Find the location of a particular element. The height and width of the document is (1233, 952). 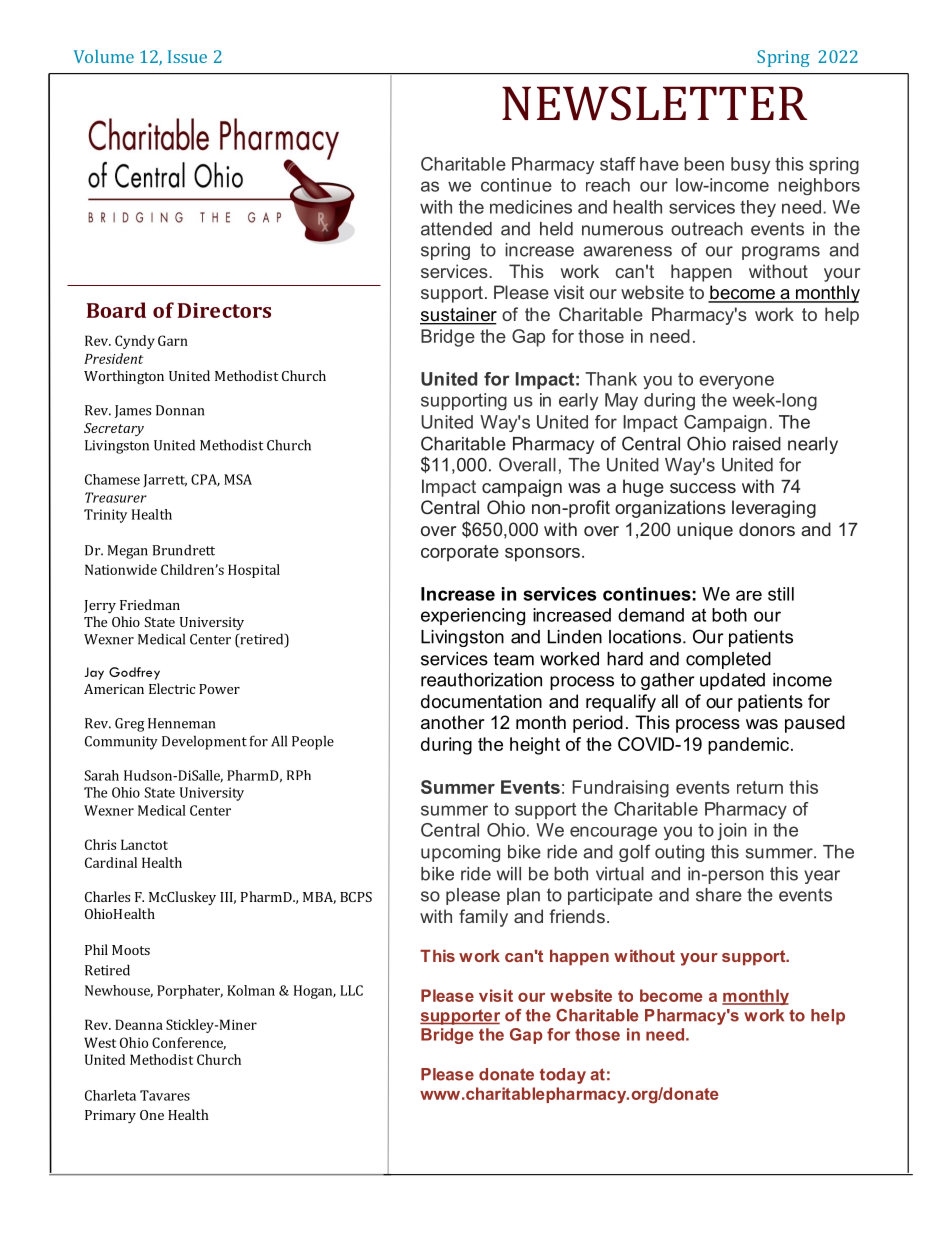

Issue is located at coordinates (187, 56).
